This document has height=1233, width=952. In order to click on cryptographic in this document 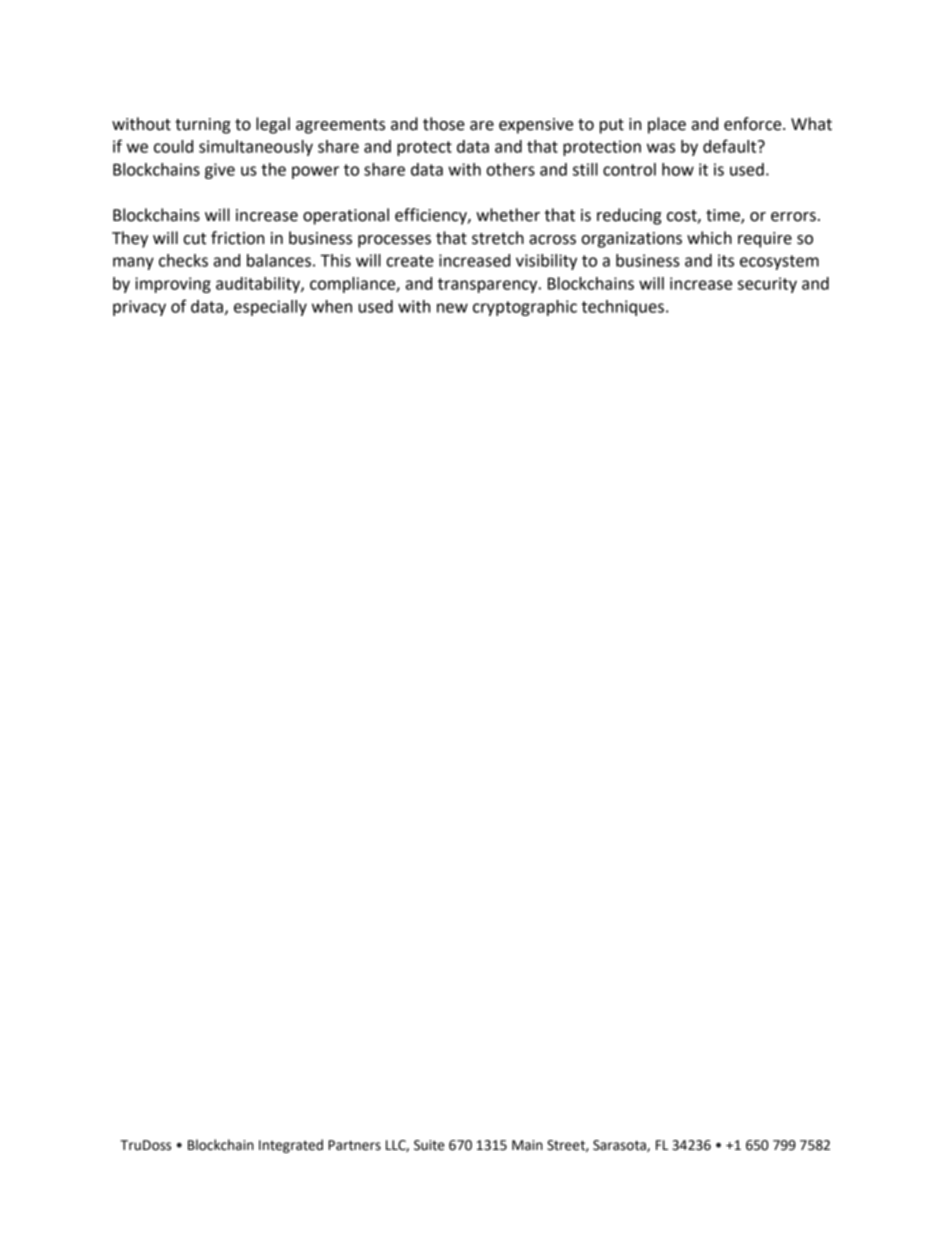, I will do `click(525, 308)`.
